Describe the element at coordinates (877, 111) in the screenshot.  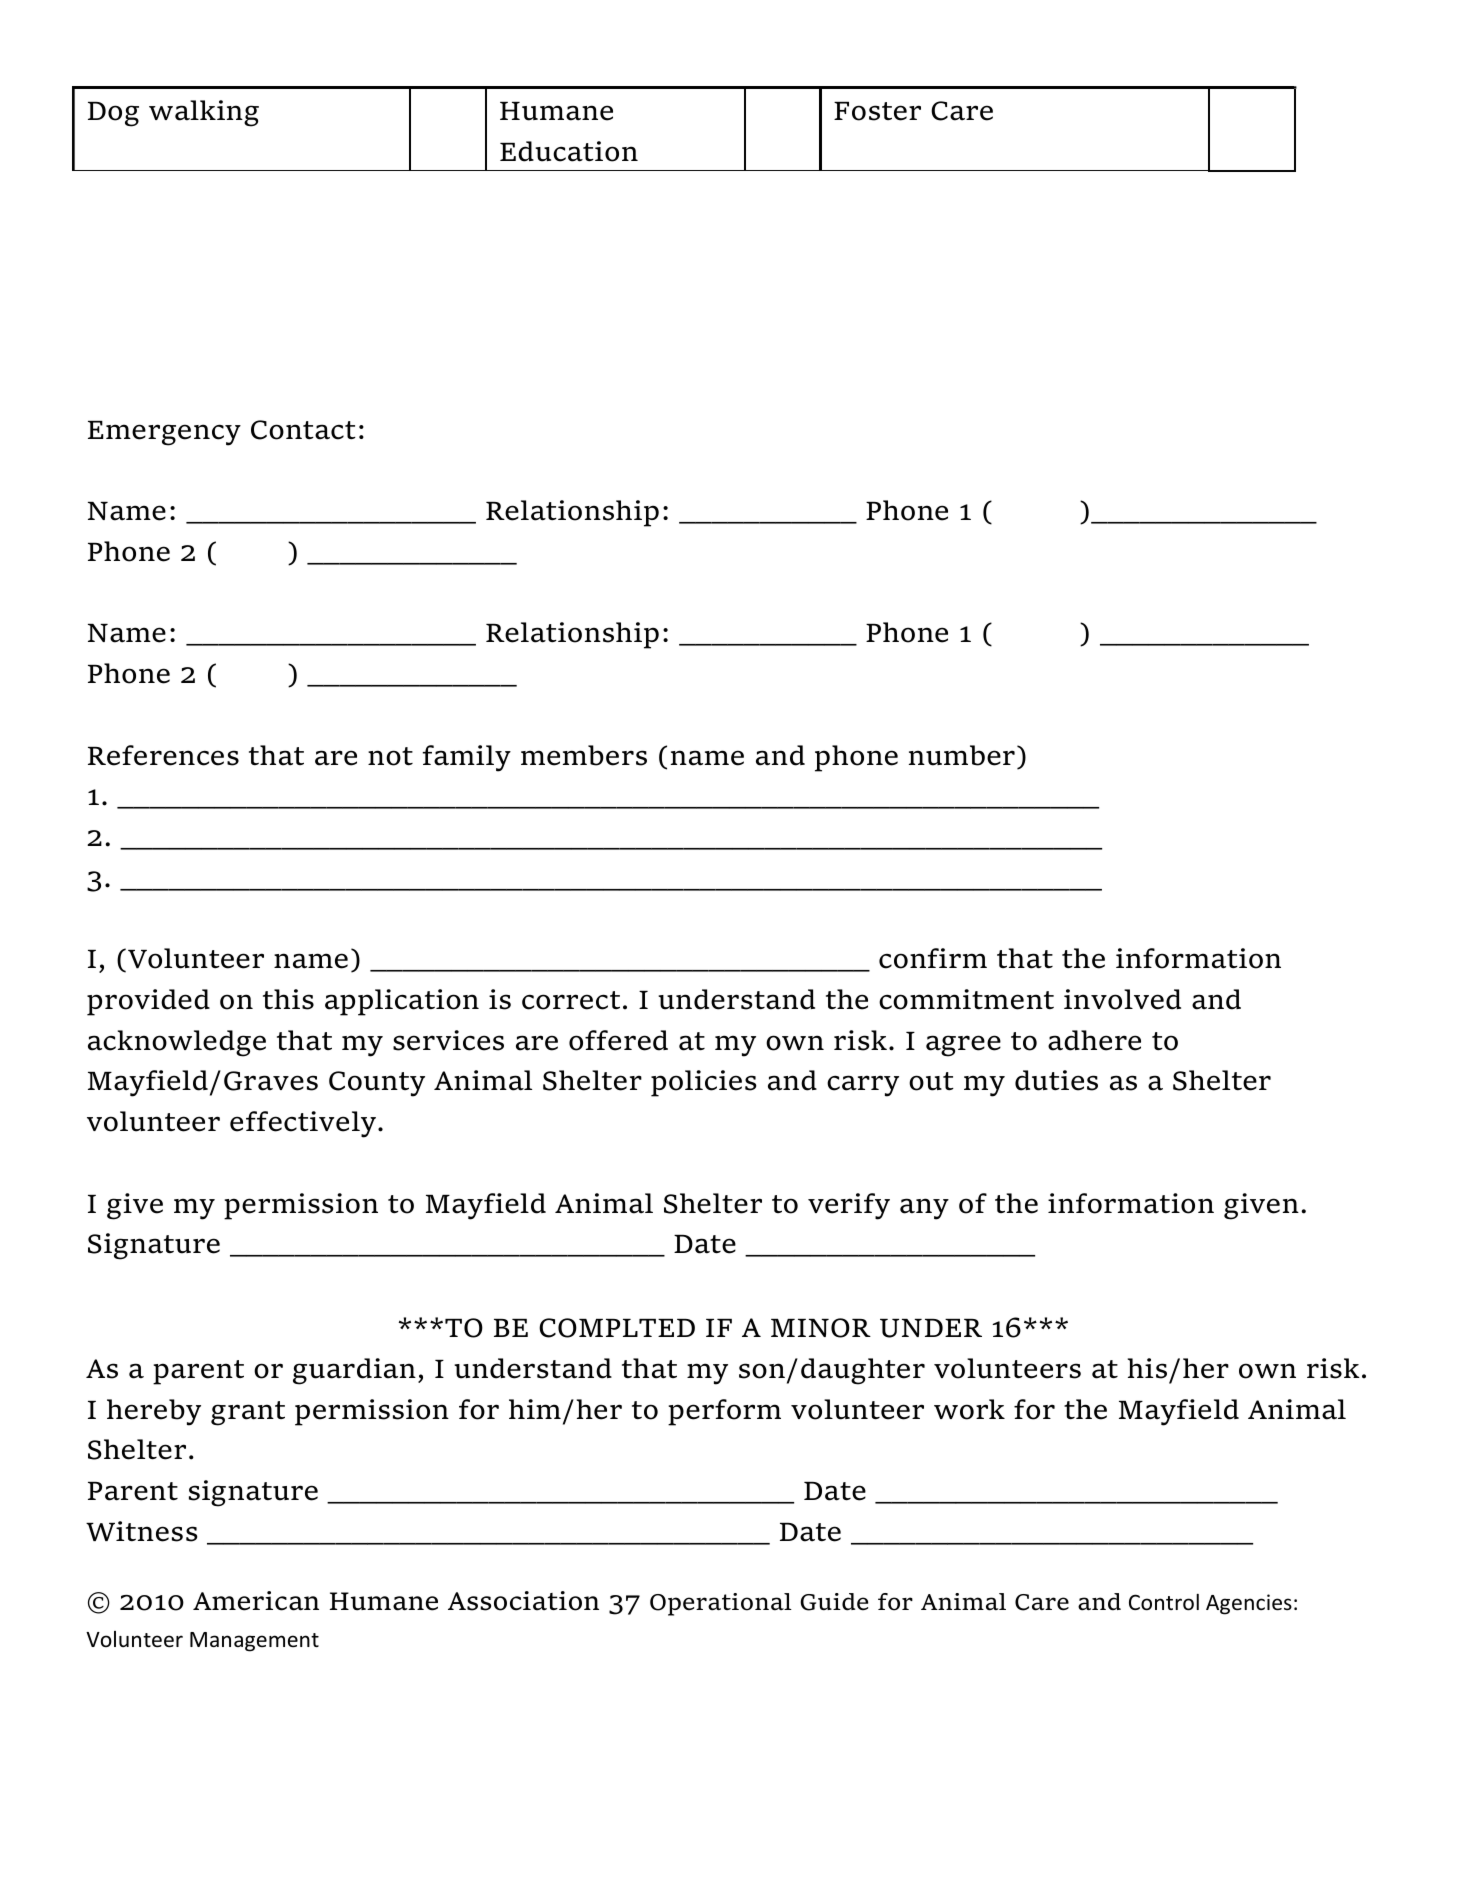
I see `Foster` at that location.
